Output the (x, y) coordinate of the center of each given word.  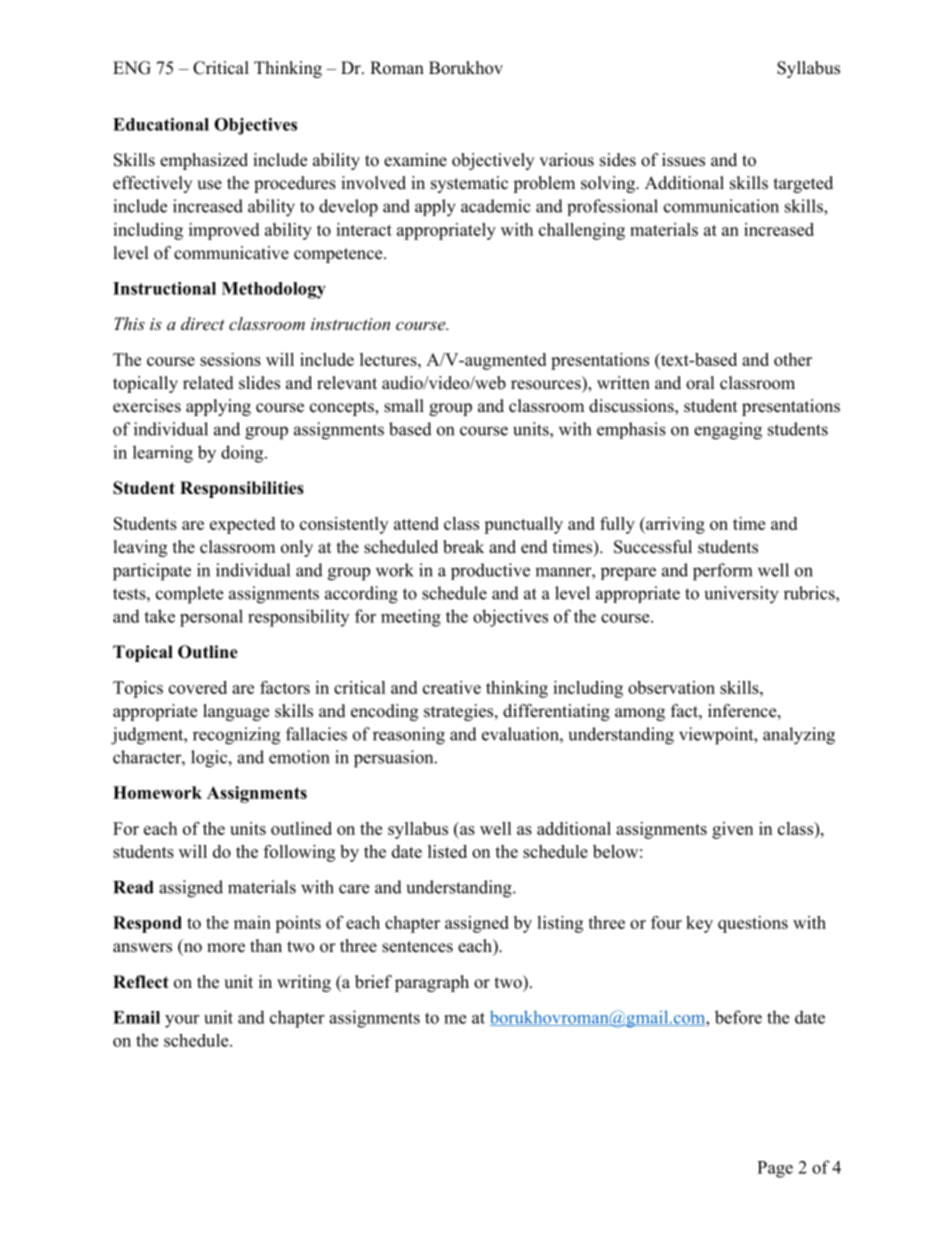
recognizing (236, 736)
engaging (728, 431)
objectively (493, 161)
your (182, 1021)
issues (683, 160)
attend (416, 523)
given (732, 830)
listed (447, 851)
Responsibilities (242, 489)
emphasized (204, 161)
